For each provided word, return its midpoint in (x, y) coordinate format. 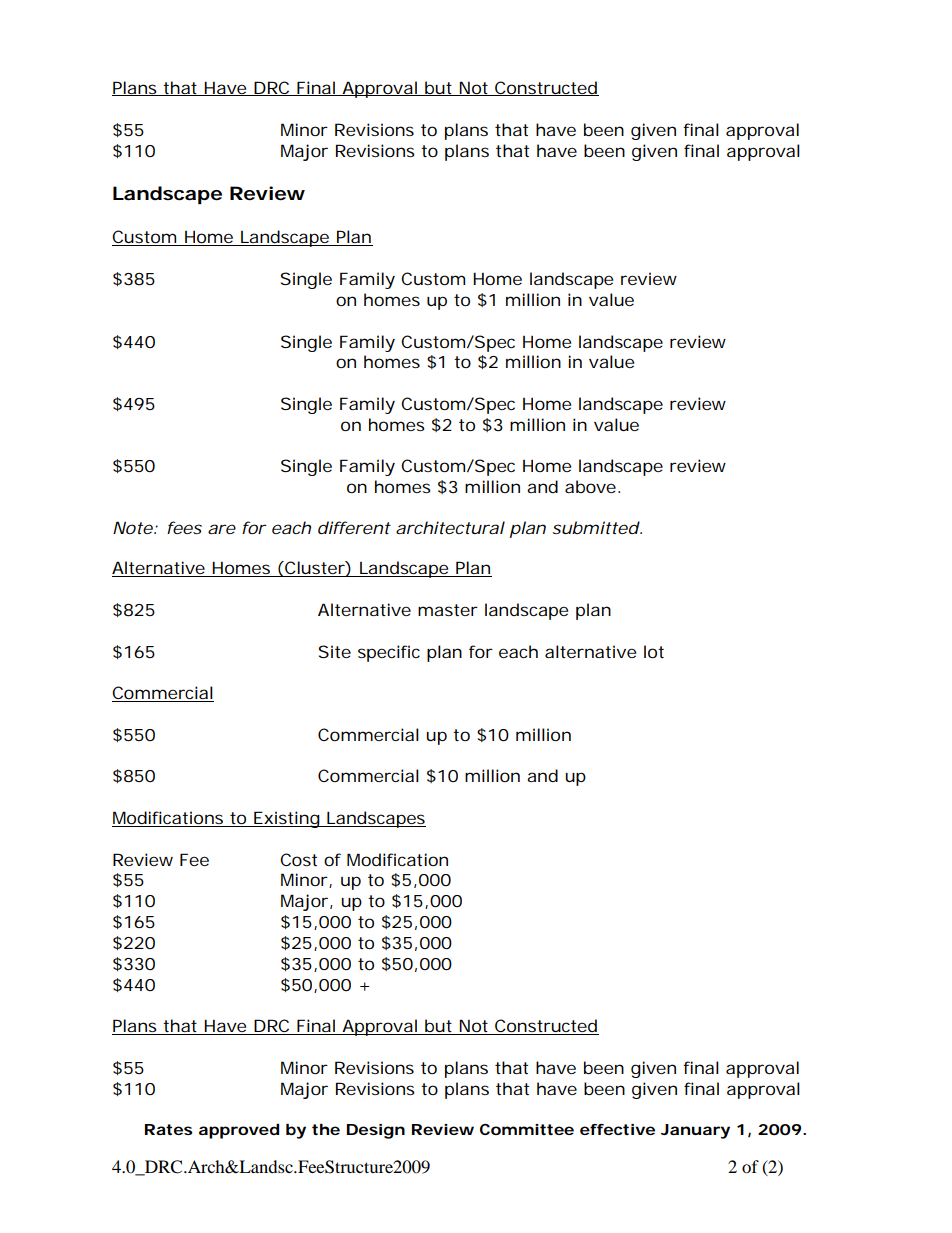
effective (617, 1129)
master (448, 610)
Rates (169, 1129)
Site (335, 651)
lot (654, 651)
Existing (286, 819)
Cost (298, 859)
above (590, 486)
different (354, 527)
